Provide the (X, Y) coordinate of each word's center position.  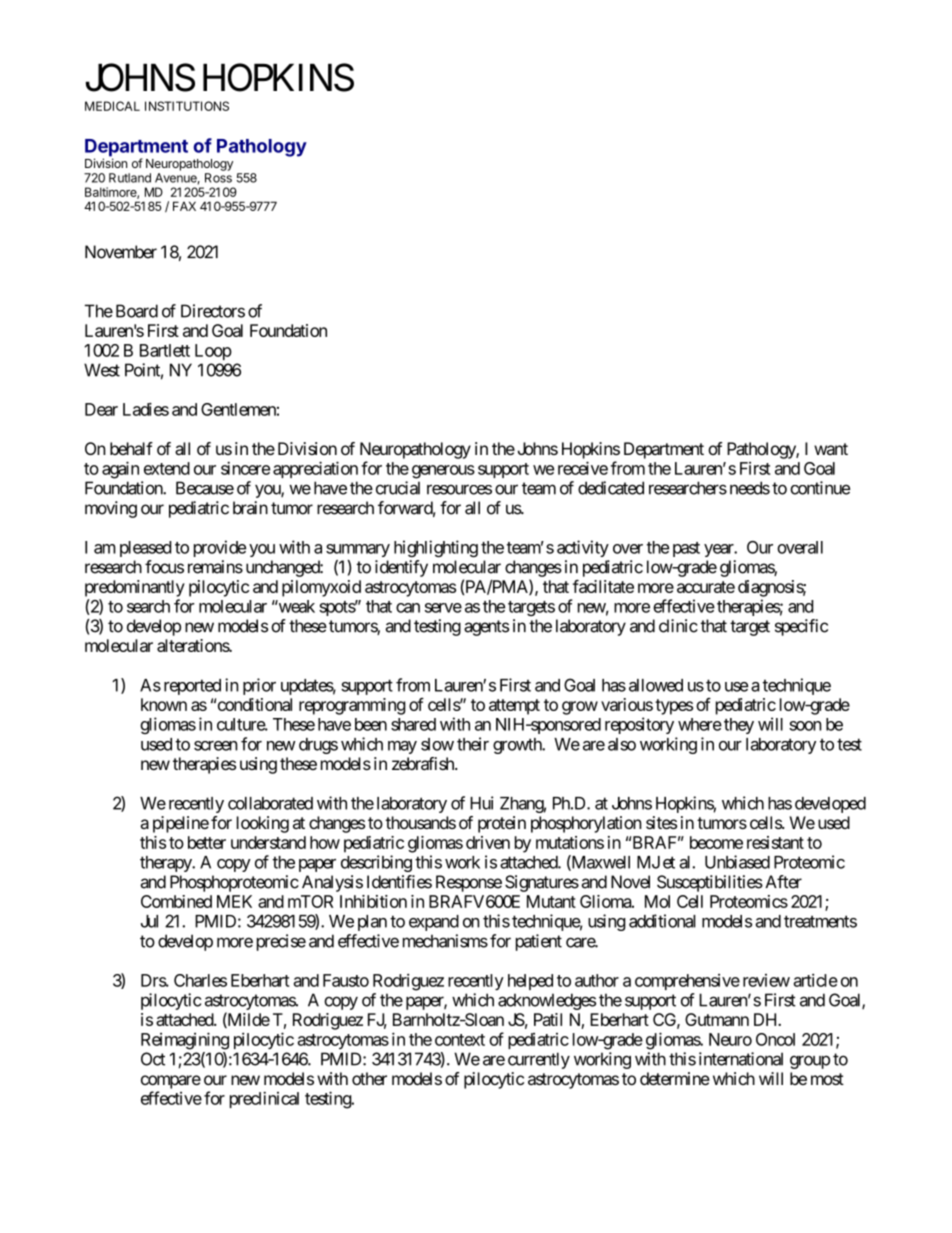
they (739, 726)
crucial (398, 488)
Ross (218, 178)
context (460, 1040)
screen (216, 746)
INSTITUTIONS (187, 106)
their (473, 744)
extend (167, 468)
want (831, 449)
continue (820, 488)
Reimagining (185, 1041)
